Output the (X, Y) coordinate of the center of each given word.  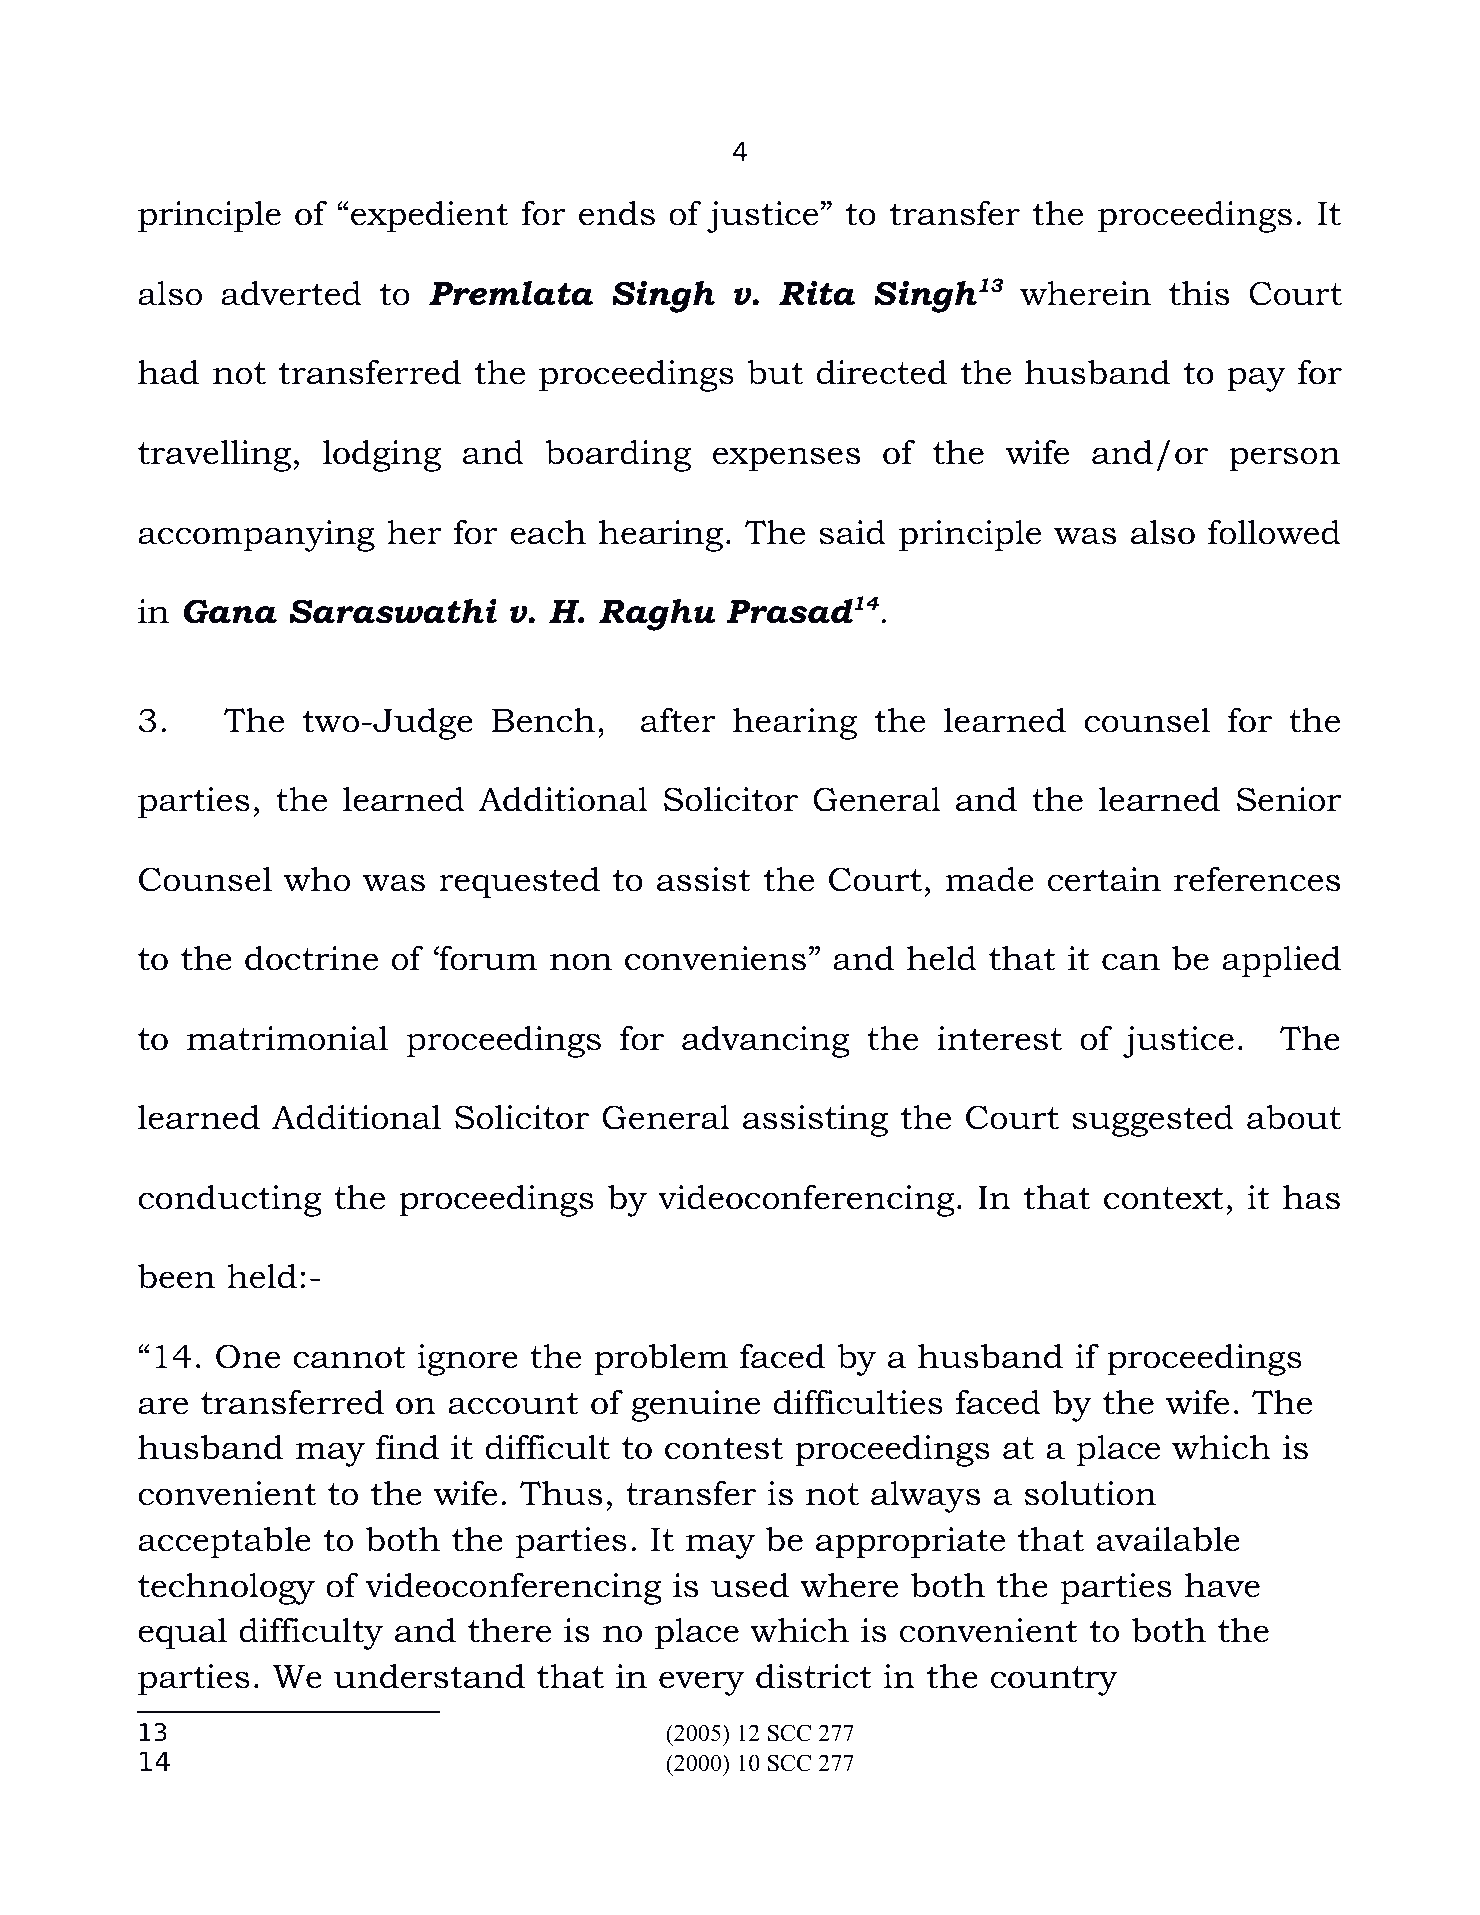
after (678, 720)
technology (226, 1588)
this (1199, 293)
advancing (766, 1041)
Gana (230, 611)
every (701, 1683)
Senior (1289, 799)
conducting (230, 1200)
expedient (429, 216)
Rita (817, 293)
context (1164, 1198)
